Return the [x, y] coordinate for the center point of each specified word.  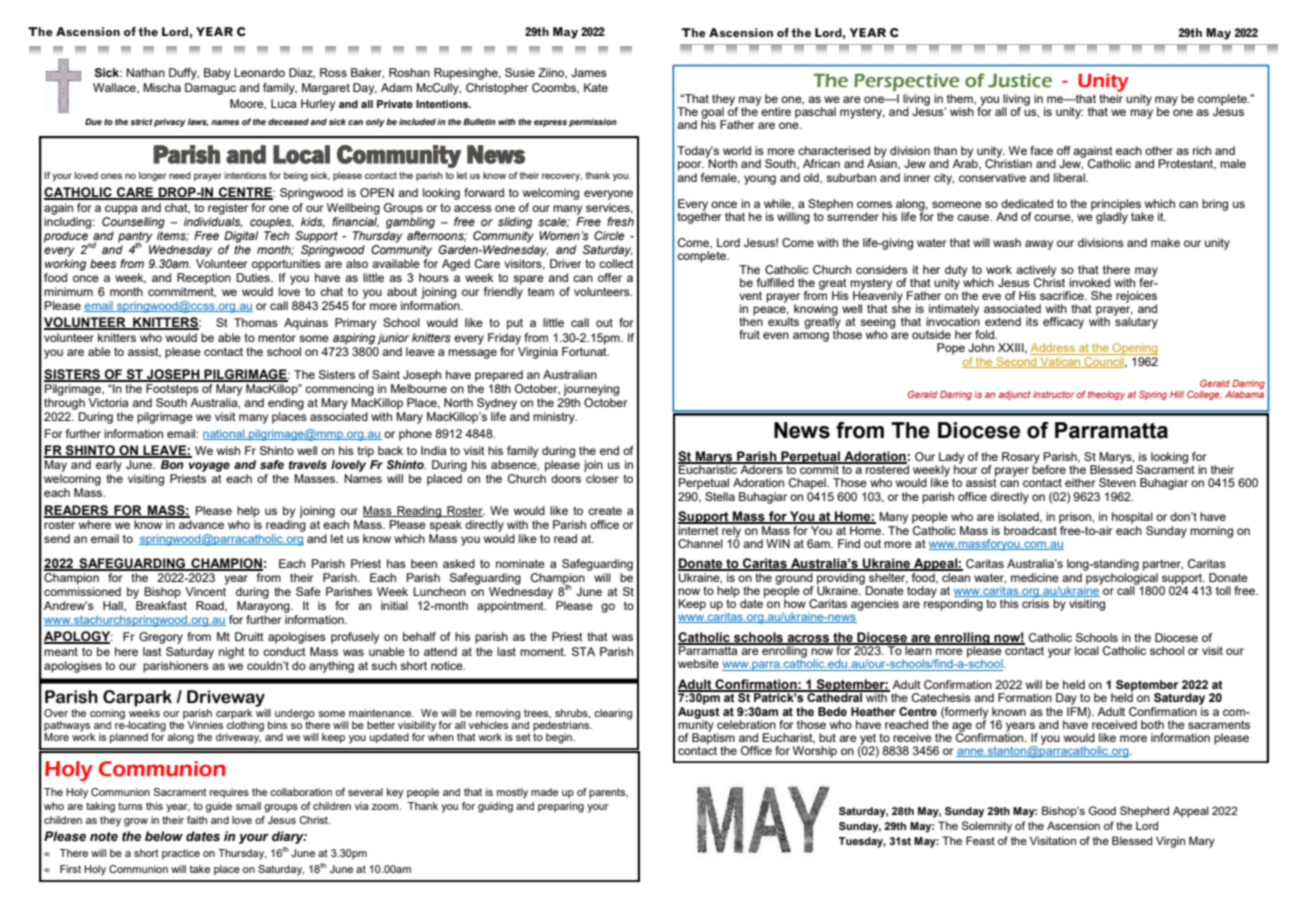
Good [1102, 810]
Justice [1020, 80]
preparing [561, 807]
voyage [209, 467]
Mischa [162, 87]
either [1080, 482]
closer [602, 478]
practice [181, 854]
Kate [596, 87]
